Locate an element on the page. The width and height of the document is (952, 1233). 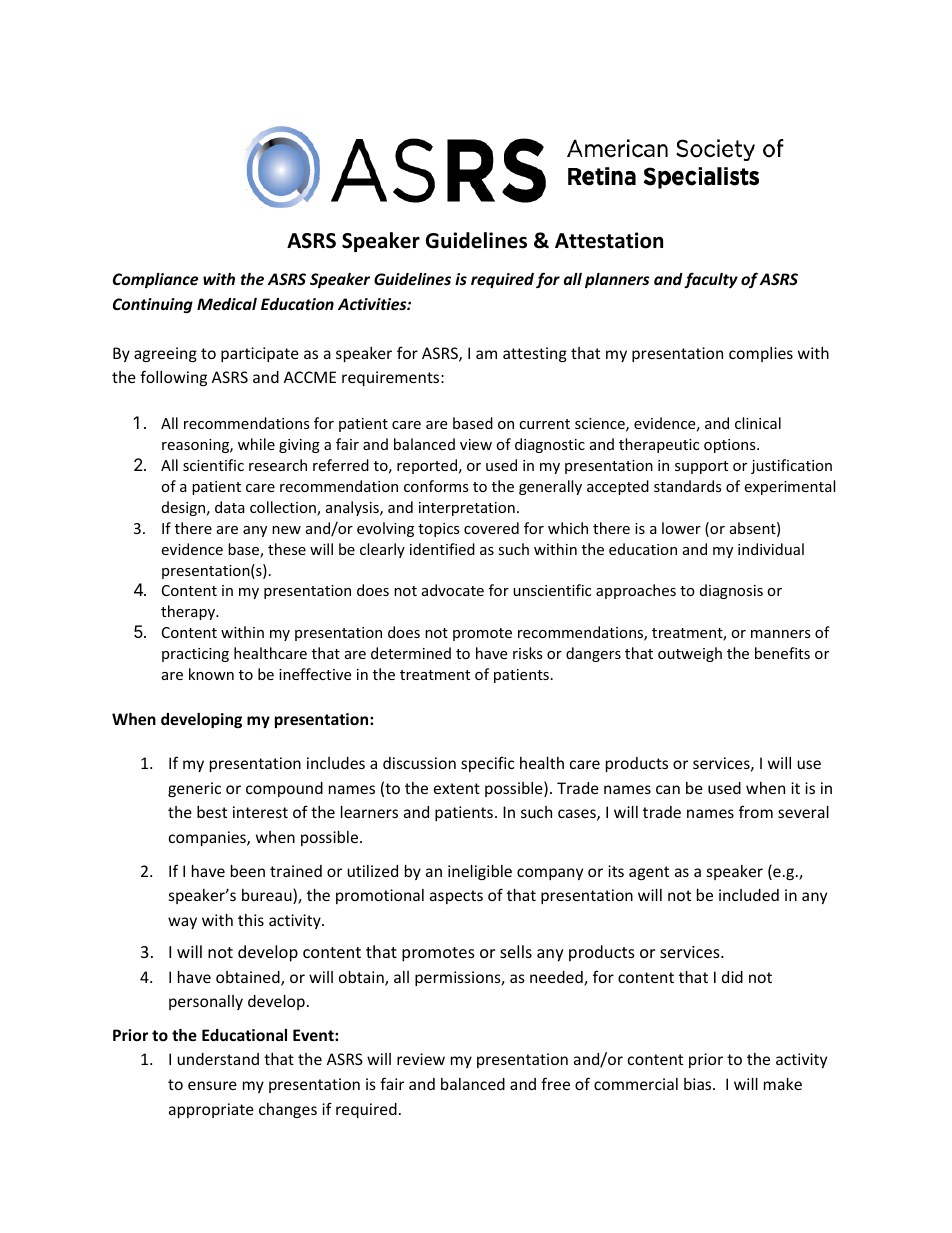
faculty is located at coordinates (711, 280).
